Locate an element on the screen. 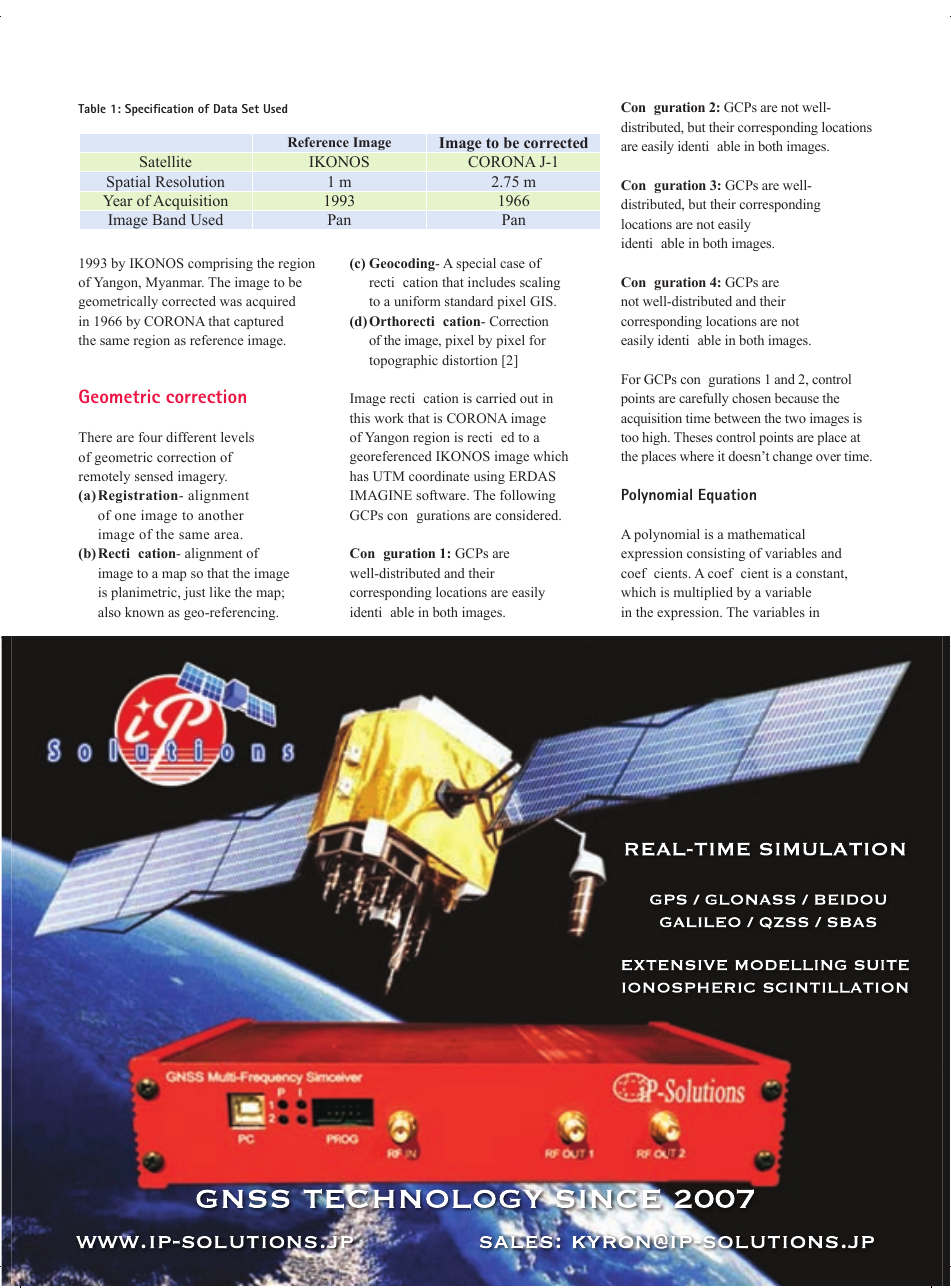 The image size is (951, 1288). just is located at coordinates (194, 593).
